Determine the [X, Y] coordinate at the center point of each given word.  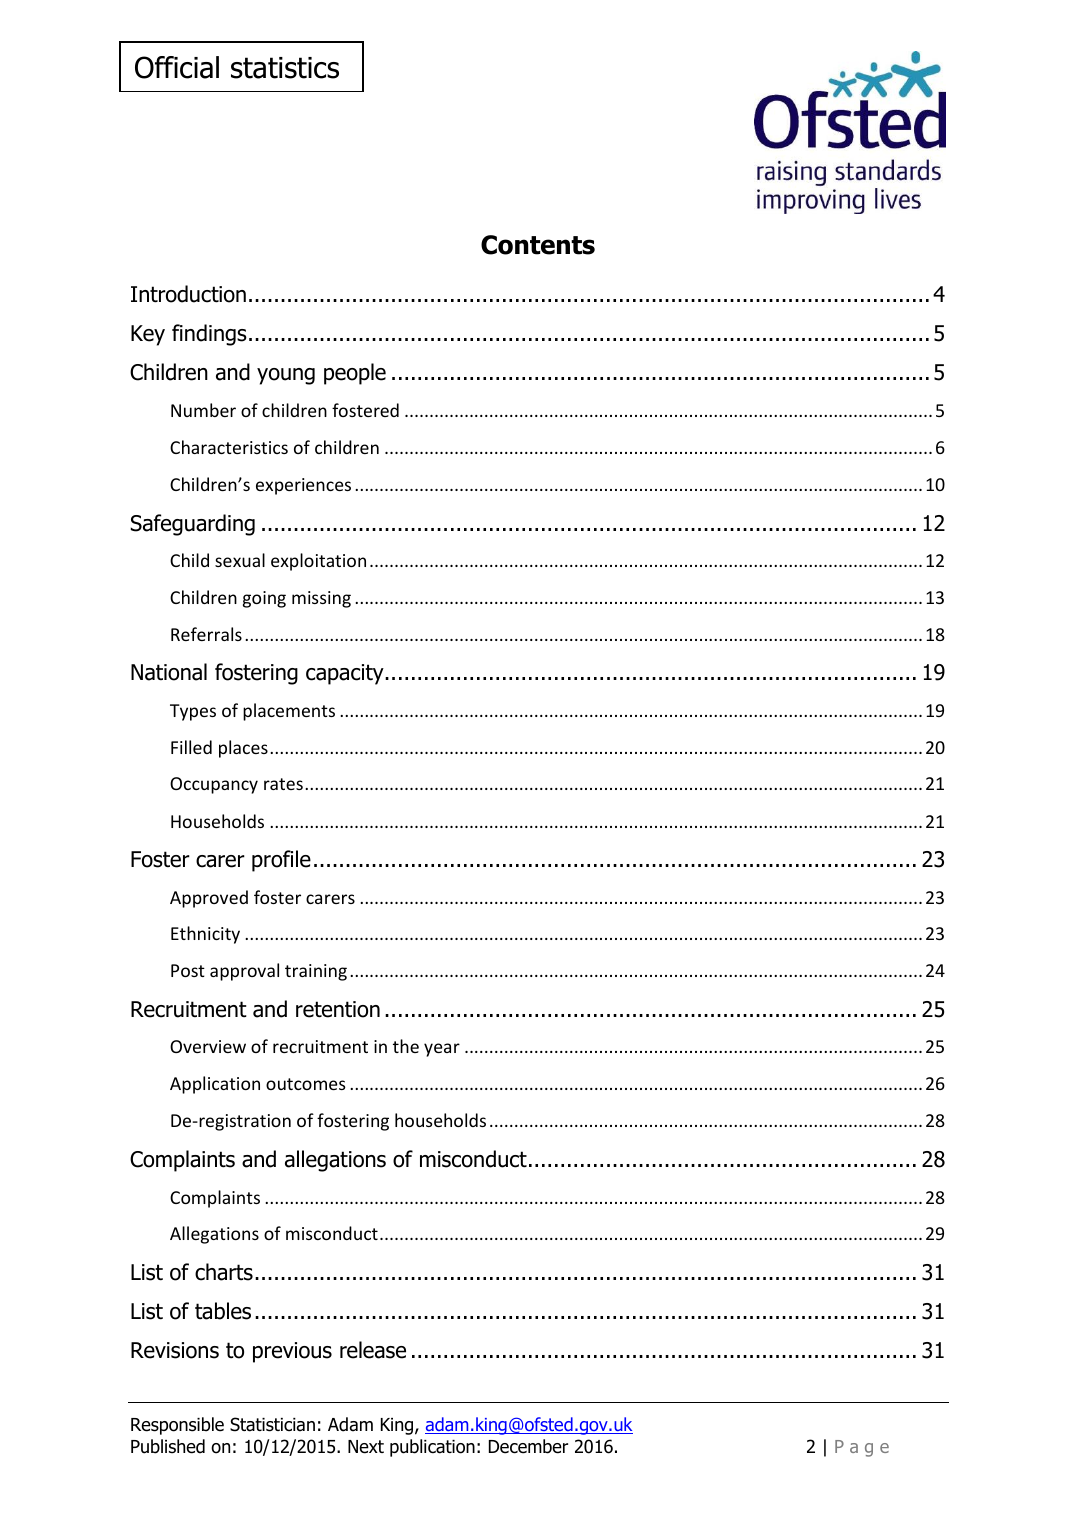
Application [215, 1085]
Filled [191, 747]
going [264, 599]
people [355, 374]
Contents [538, 245]
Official [177, 67]
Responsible [177, 1426]
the [406, 1046]
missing [321, 599]
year [442, 1050]
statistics [285, 68]
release [373, 1350]
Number [203, 410]
